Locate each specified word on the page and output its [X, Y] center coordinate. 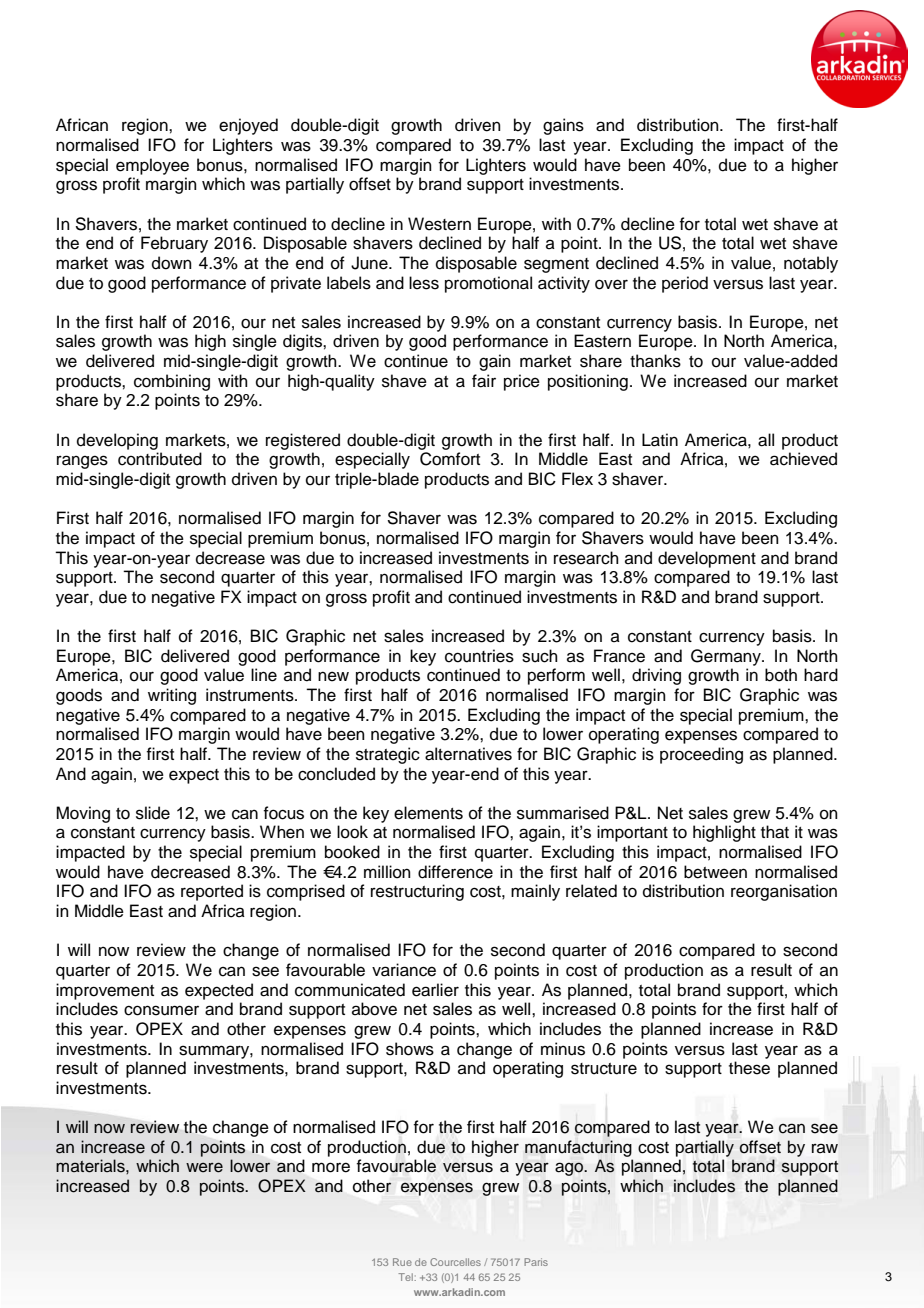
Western [439, 224]
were [204, 1167]
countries [479, 656]
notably [811, 264]
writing [172, 696]
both [781, 675]
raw [825, 1148]
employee [152, 166]
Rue [402, 1262]
